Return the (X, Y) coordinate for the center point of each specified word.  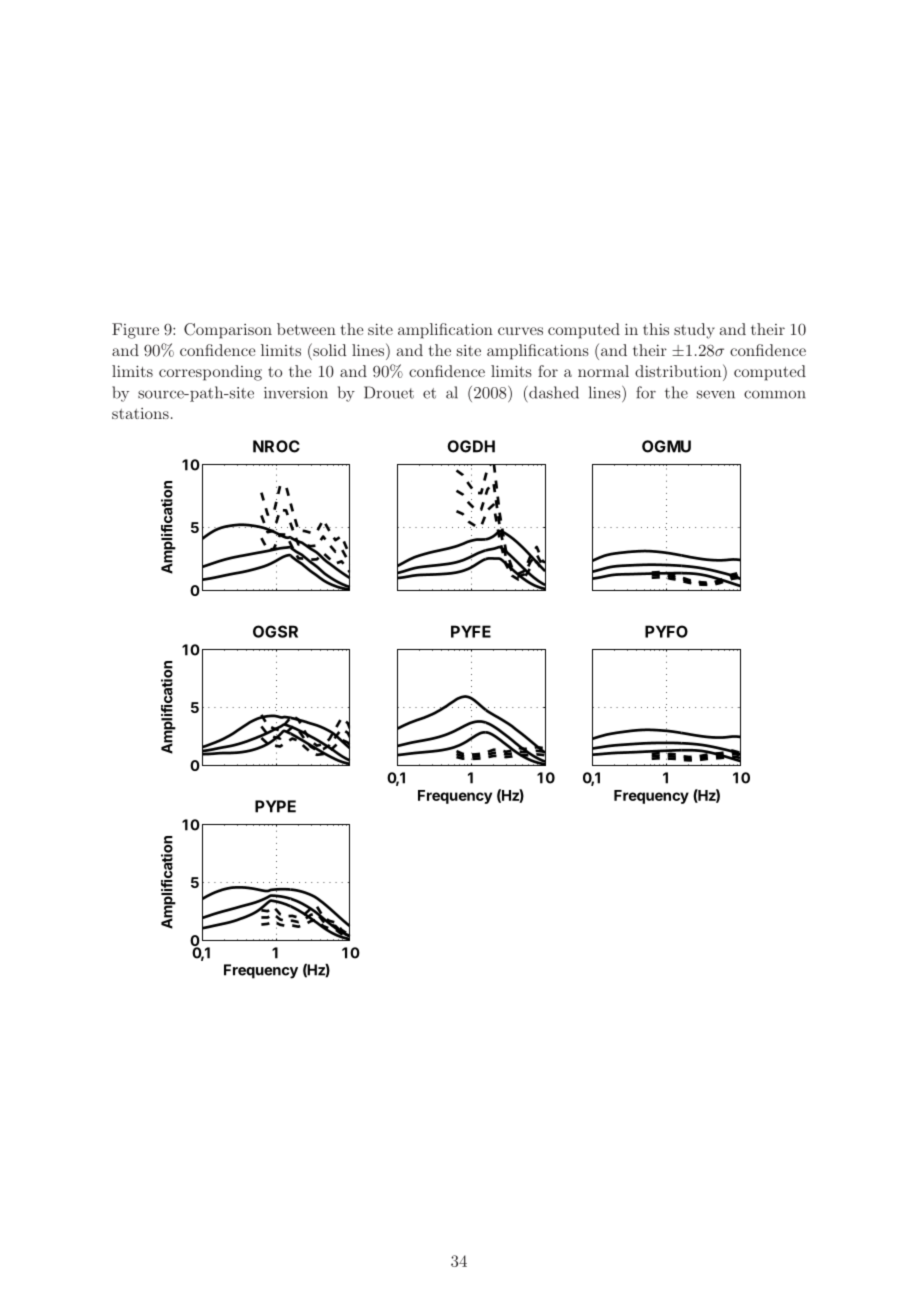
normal (603, 371)
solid (329, 349)
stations (140, 413)
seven (716, 394)
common (775, 394)
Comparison (228, 331)
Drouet (389, 392)
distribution (679, 370)
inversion (296, 393)
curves (520, 331)
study (694, 331)
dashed (553, 392)
